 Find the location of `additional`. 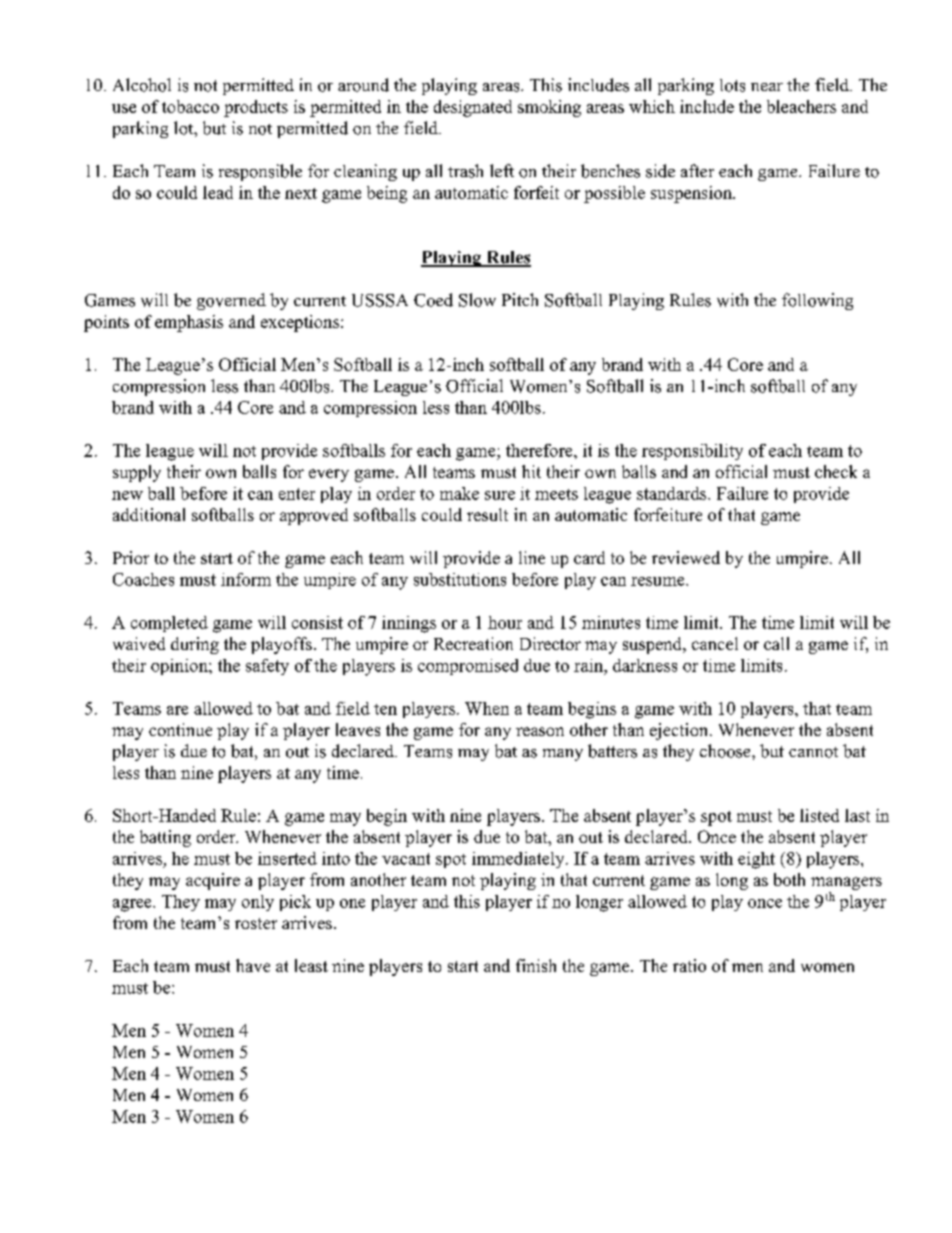

additional is located at coordinates (149, 514).
